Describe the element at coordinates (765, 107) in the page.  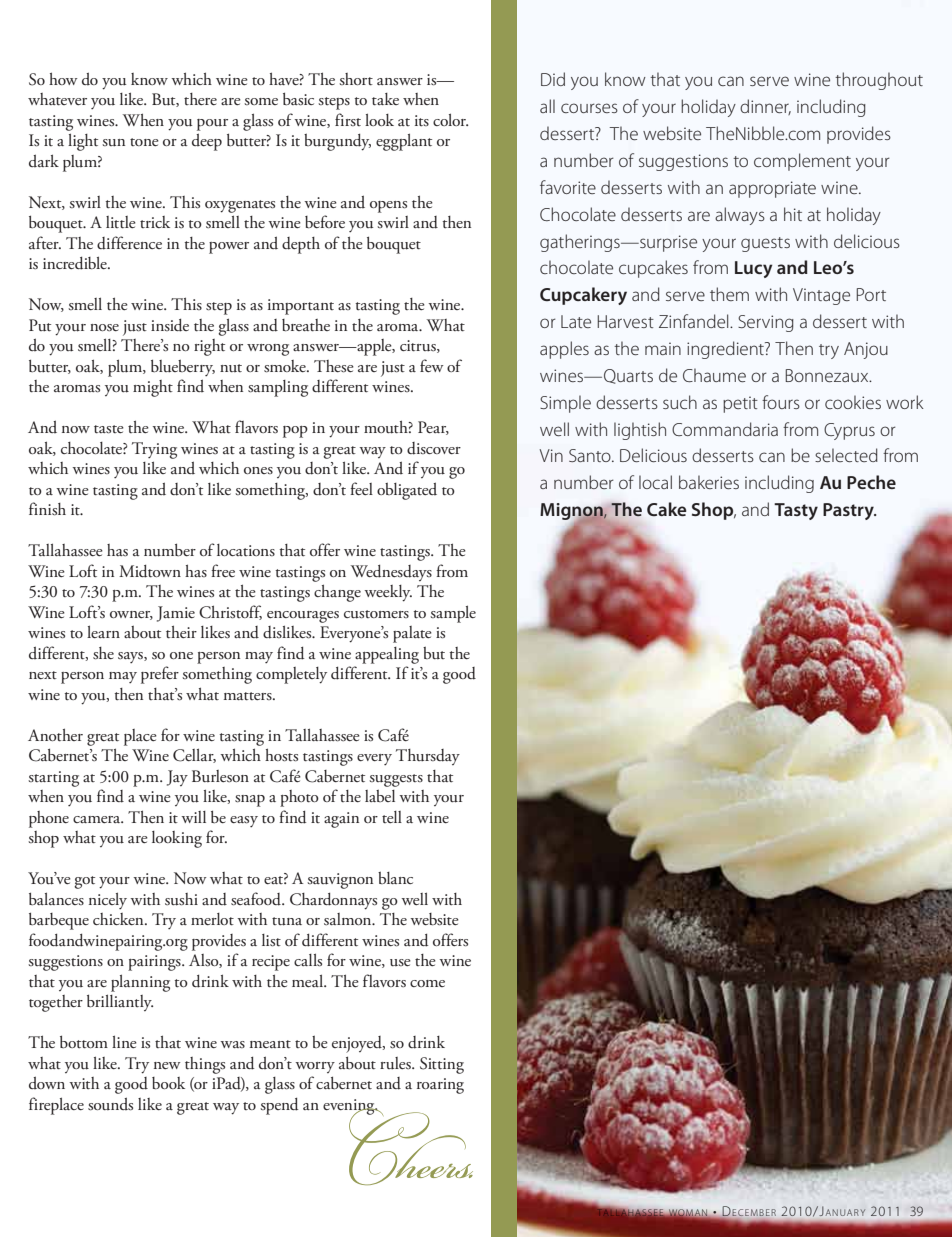
I see `dinner` at that location.
